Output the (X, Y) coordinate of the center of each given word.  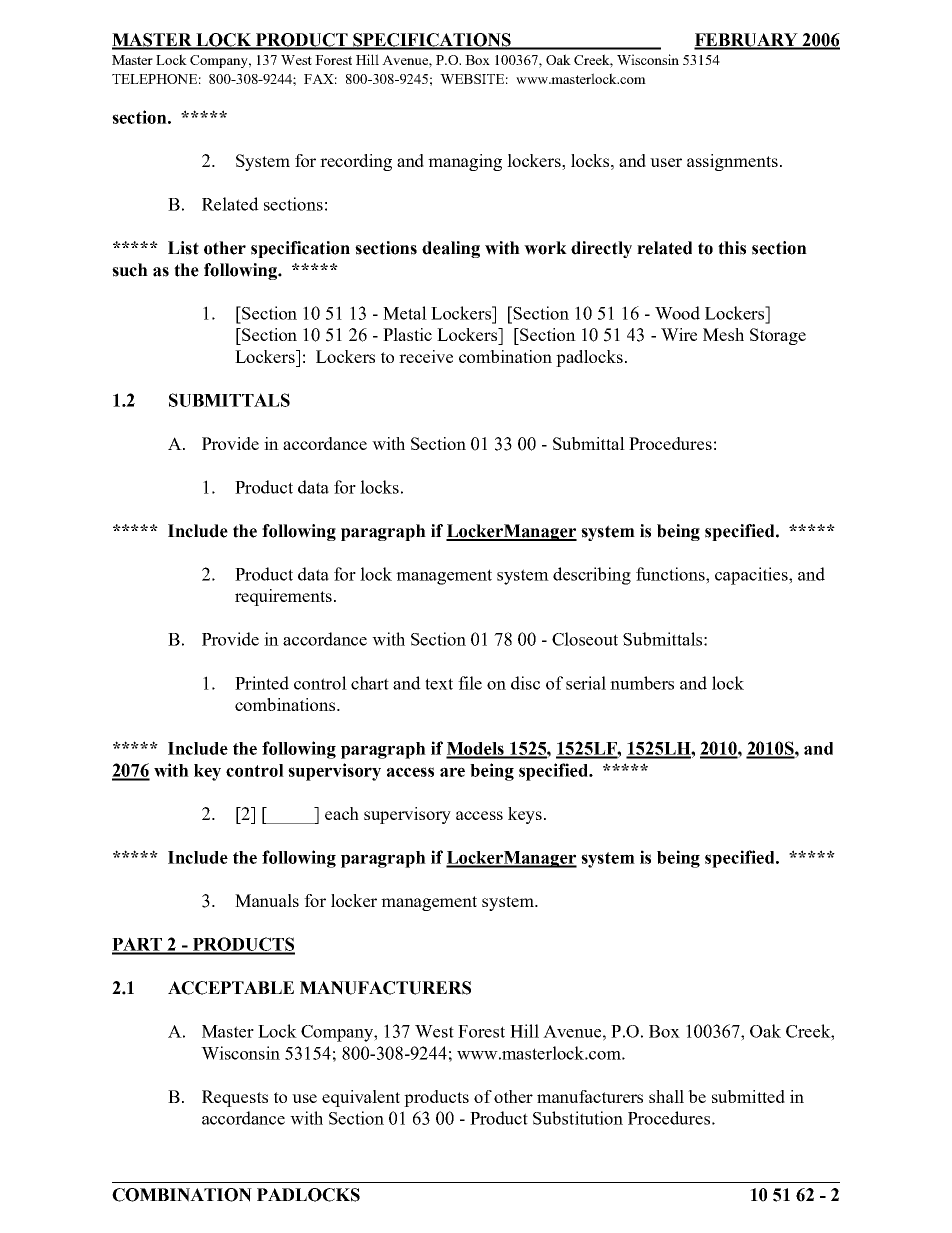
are (452, 772)
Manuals (267, 900)
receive (426, 356)
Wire (679, 334)
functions (671, 574)
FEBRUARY (747, 41)
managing (465, 162)
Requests (235, 1098)
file (470, 683)
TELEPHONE (154, 79)
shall (666, 1096)
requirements (285, 597)
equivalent (361, 1098)
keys (526, 815)
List (183, 248)
